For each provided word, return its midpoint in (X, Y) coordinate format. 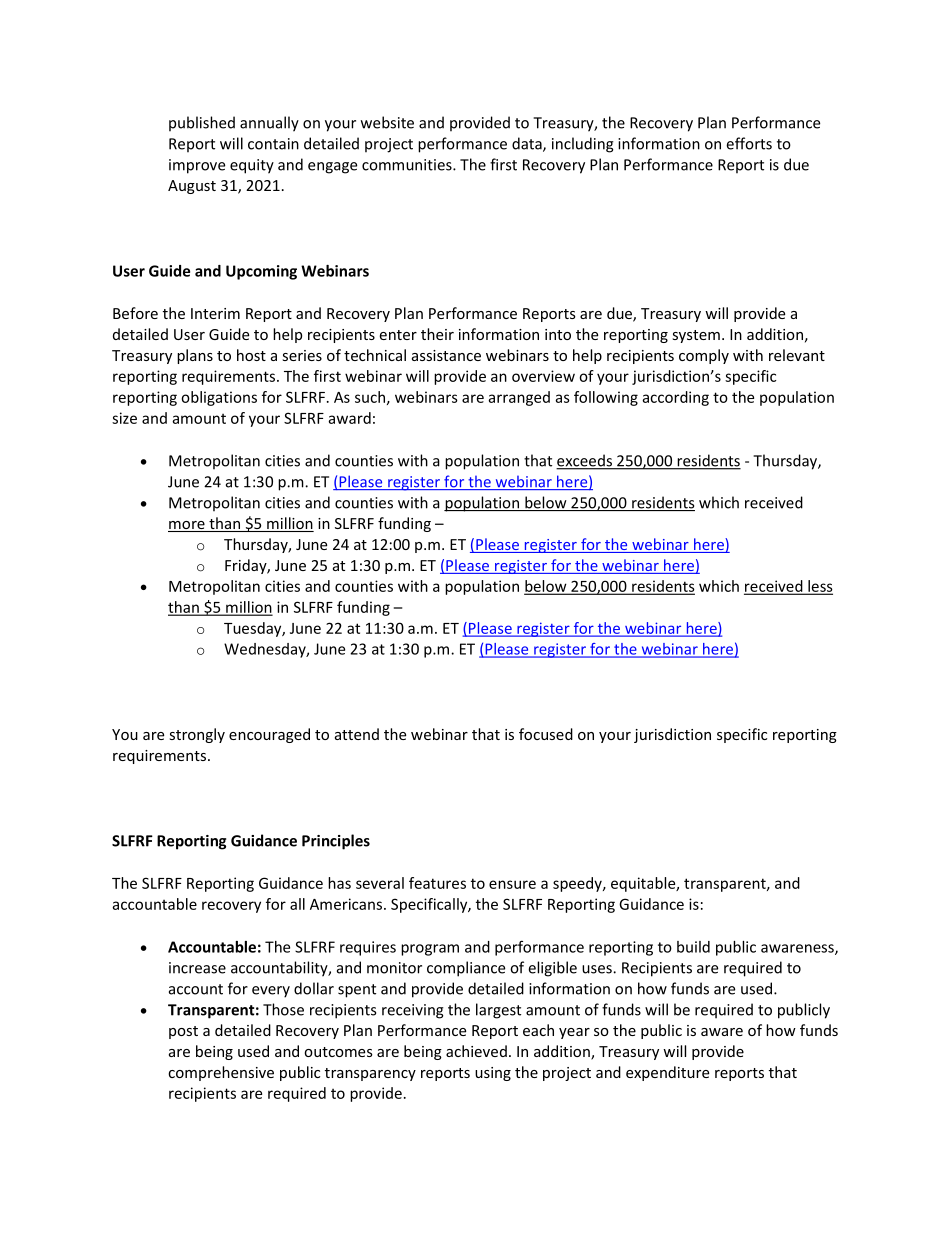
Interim (215, 313)
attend (357, 734)
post (183, 1032)
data (528, 144)
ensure (512, 884)
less (819, 587)
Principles (336, 842)
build (693, 947)
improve (197, 166)
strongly (197, 735)
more (187, 526)
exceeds (585, 461)
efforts (749, 143)
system (696, 336)
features (437, 883)
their (437, 334)
